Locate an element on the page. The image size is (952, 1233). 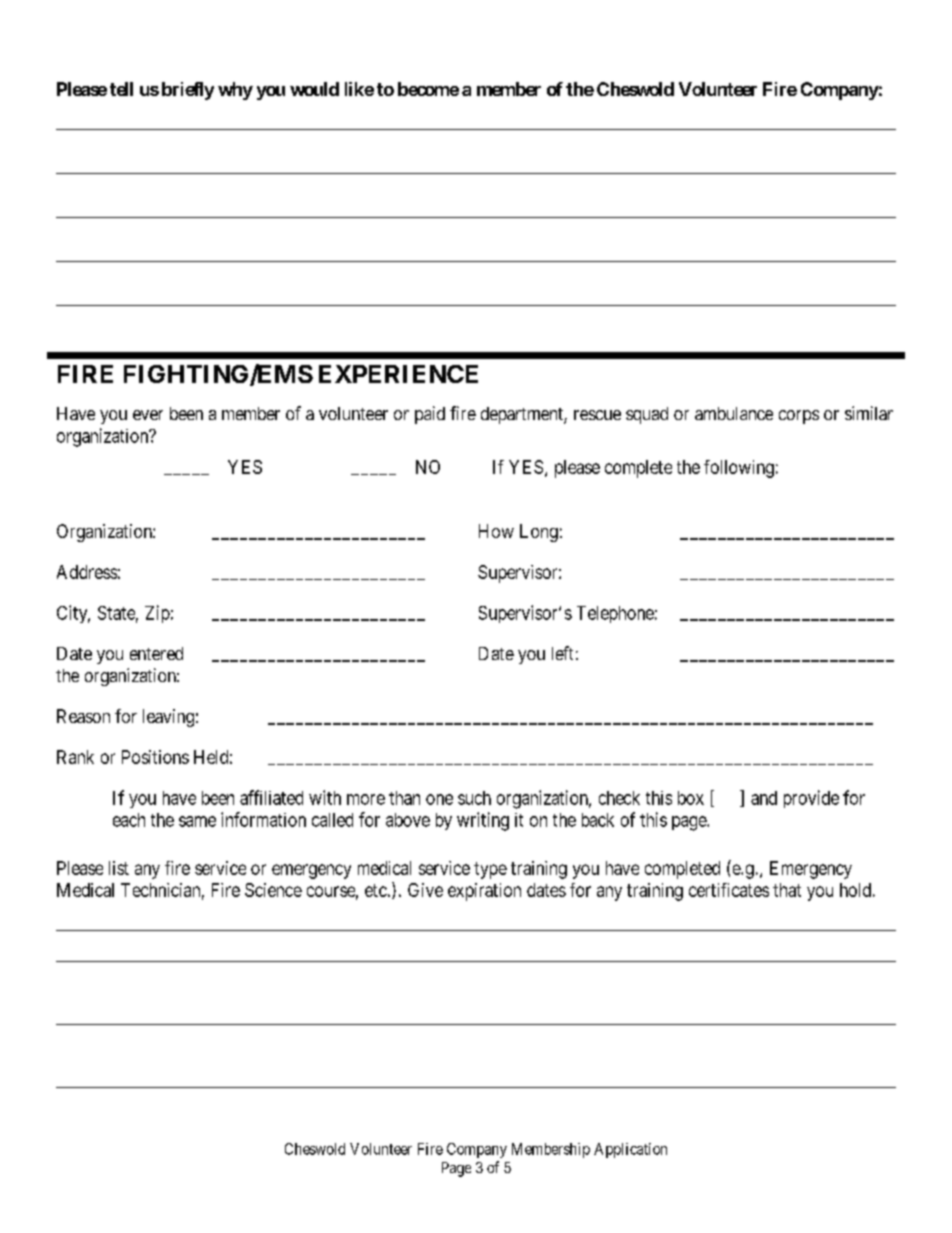
EXPERIENCE is located at coordinates (398, 374).
